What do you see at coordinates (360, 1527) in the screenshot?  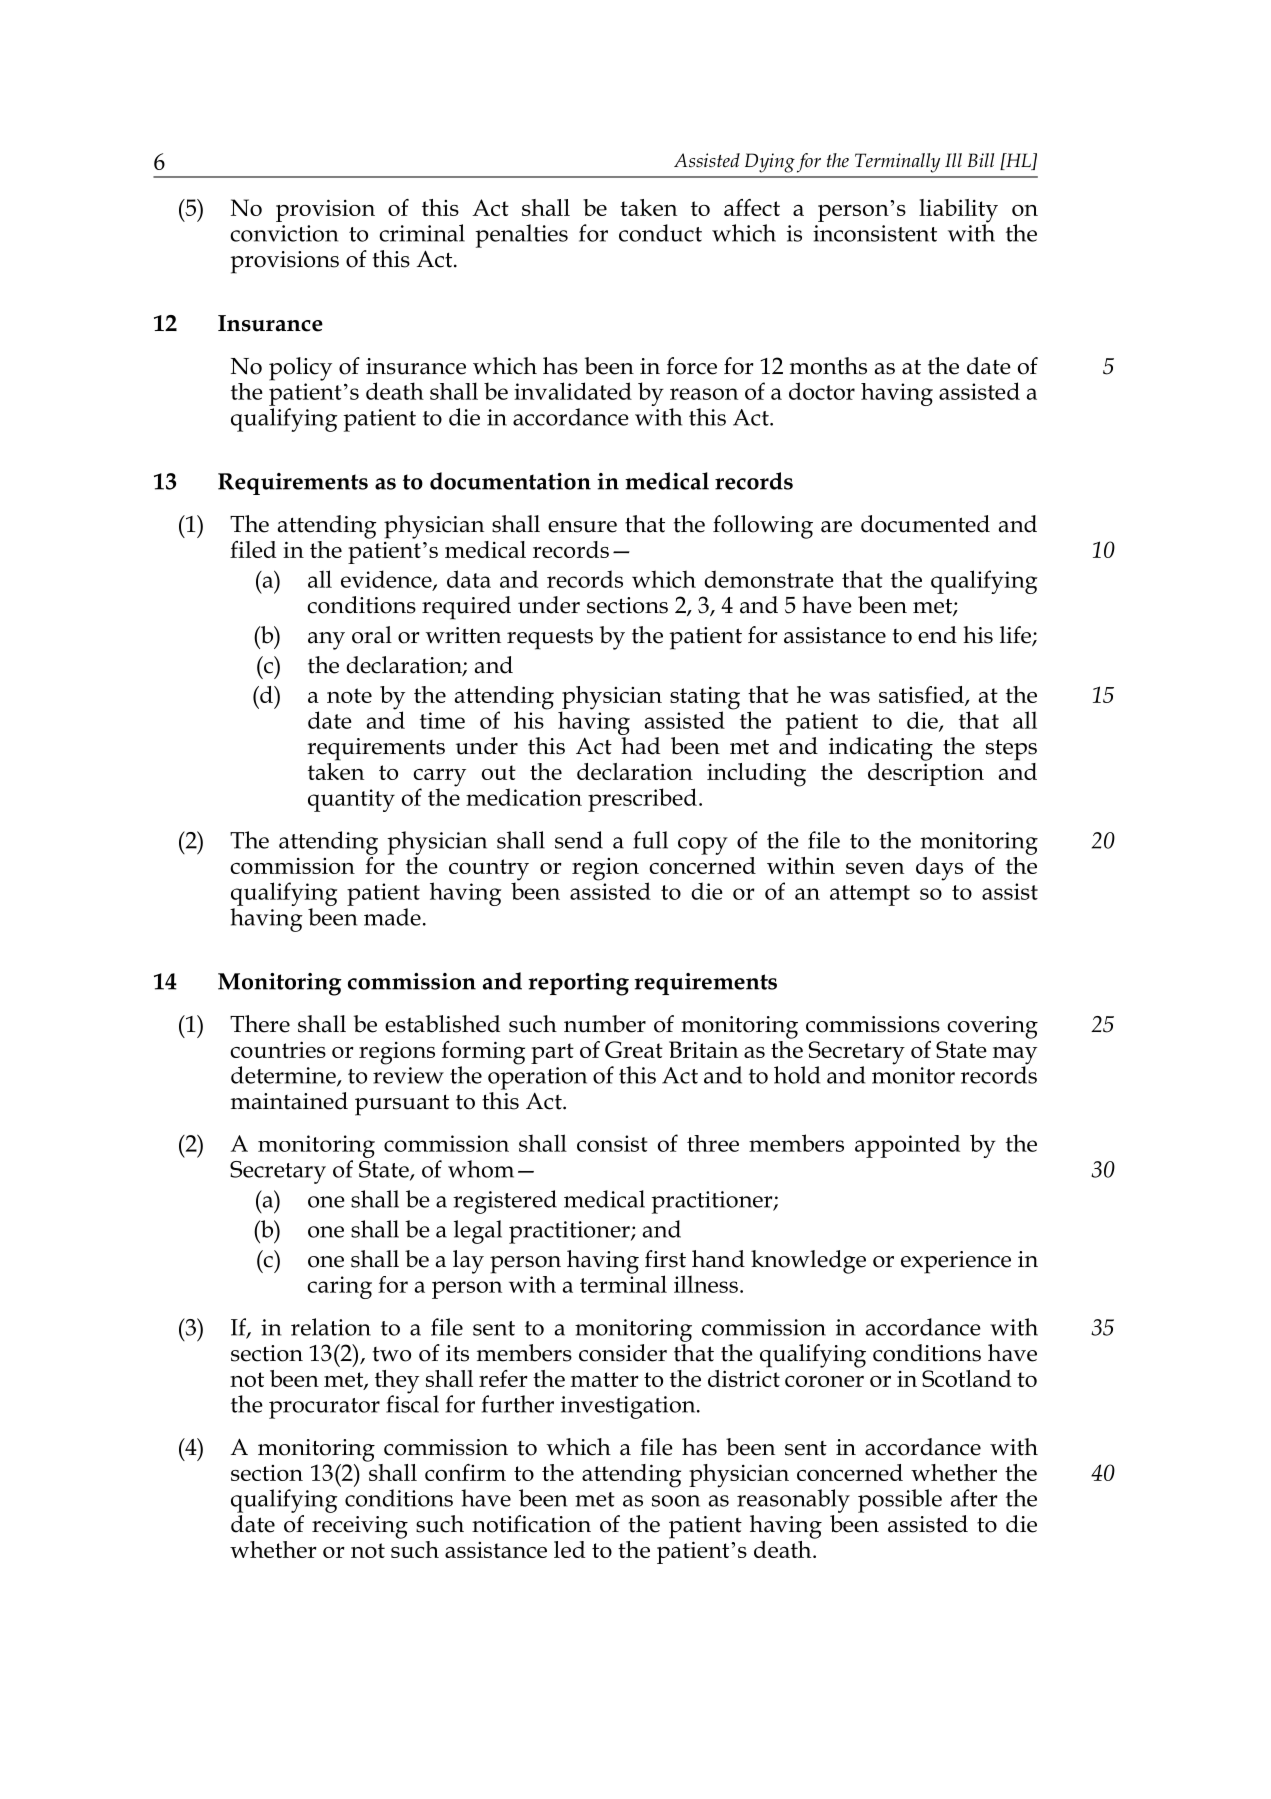 I see `receiving` at bounding box center [360, 1527].
